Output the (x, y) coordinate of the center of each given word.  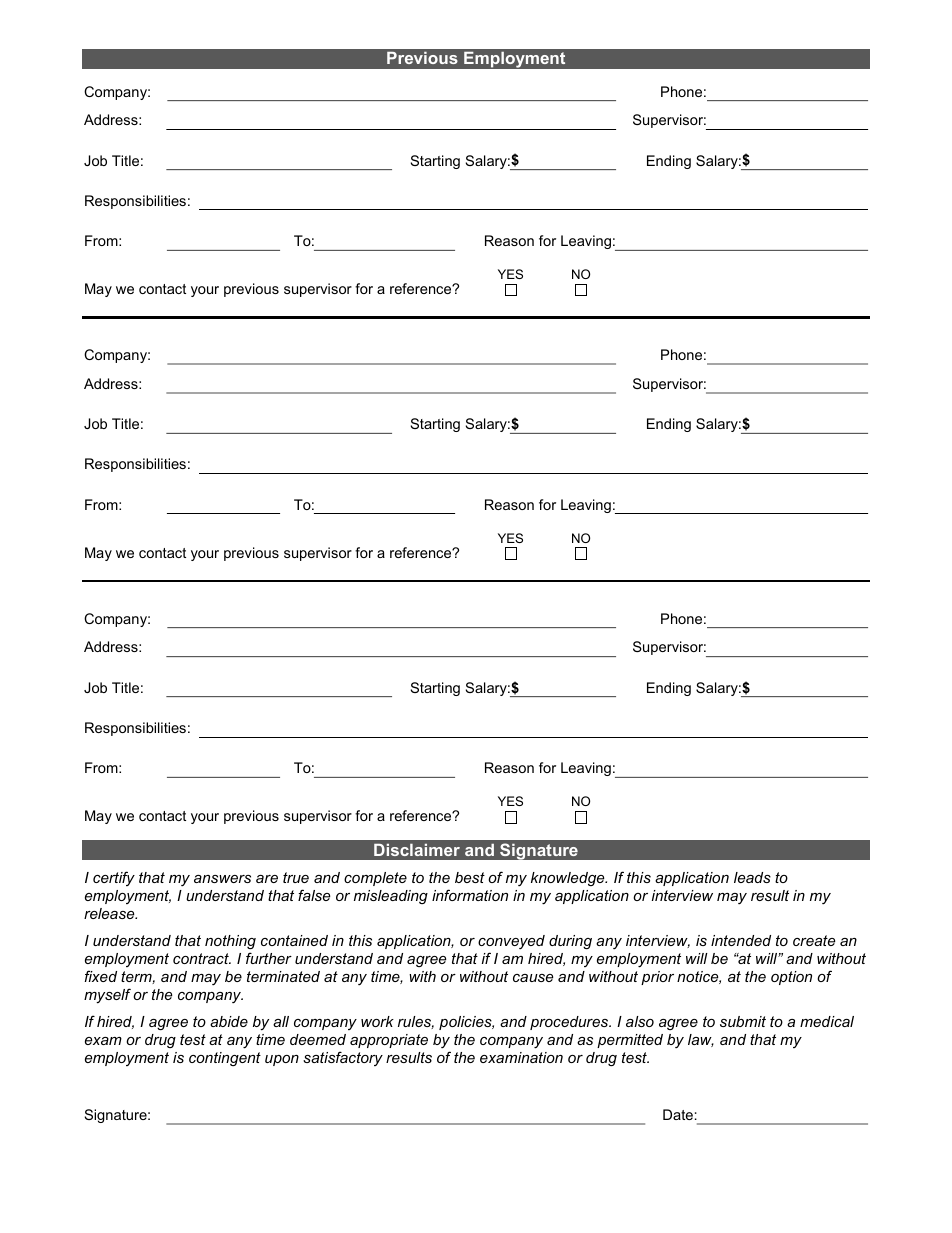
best (470, 877)
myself (107, 996)
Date (678, 1114)
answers (222, 879)
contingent (225, 1059)
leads (752, 877)
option (791, 978)
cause (533, 978)
